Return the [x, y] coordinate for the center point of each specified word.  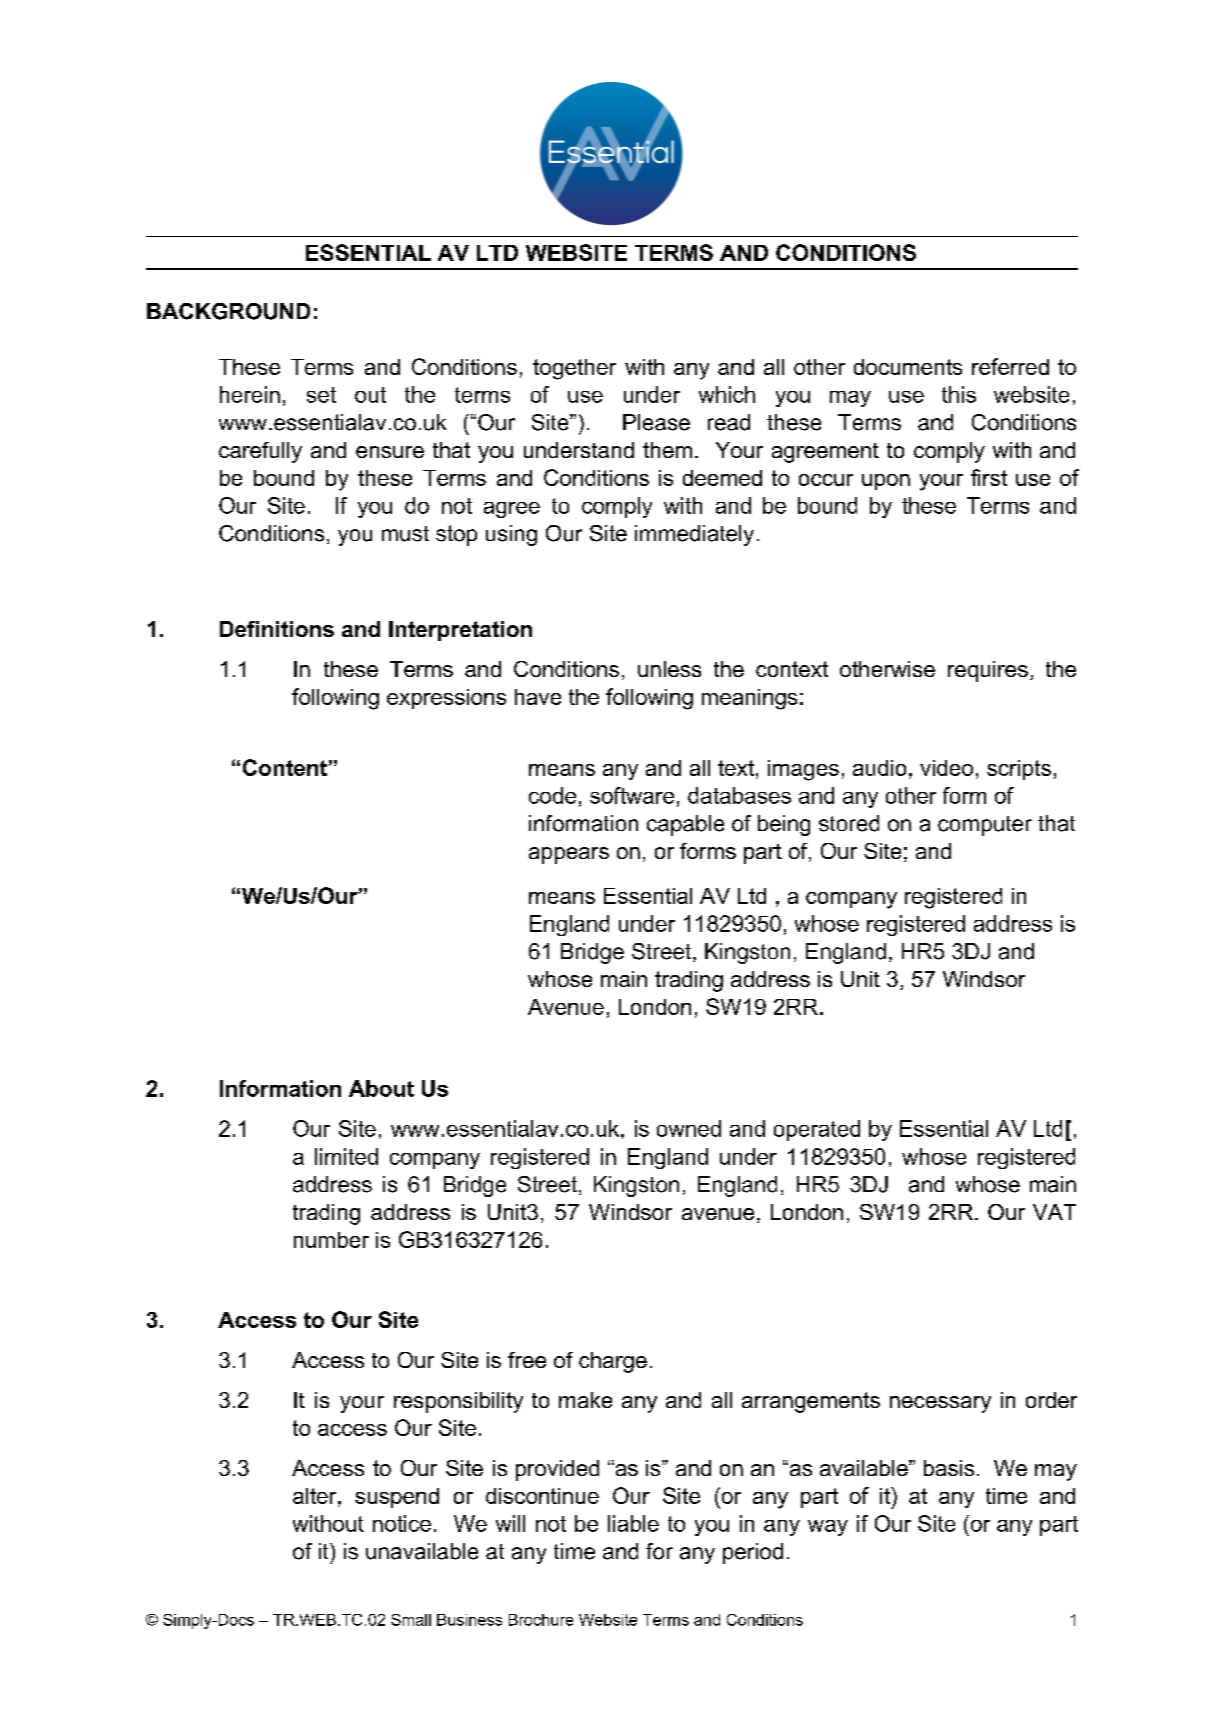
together [574, 369]
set [321, 395]
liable [633, 1523]
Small [411, 1620]
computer [985, 826]
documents [908, 367]
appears [569, 855]
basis [949, 1468]
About [381, 1088]
